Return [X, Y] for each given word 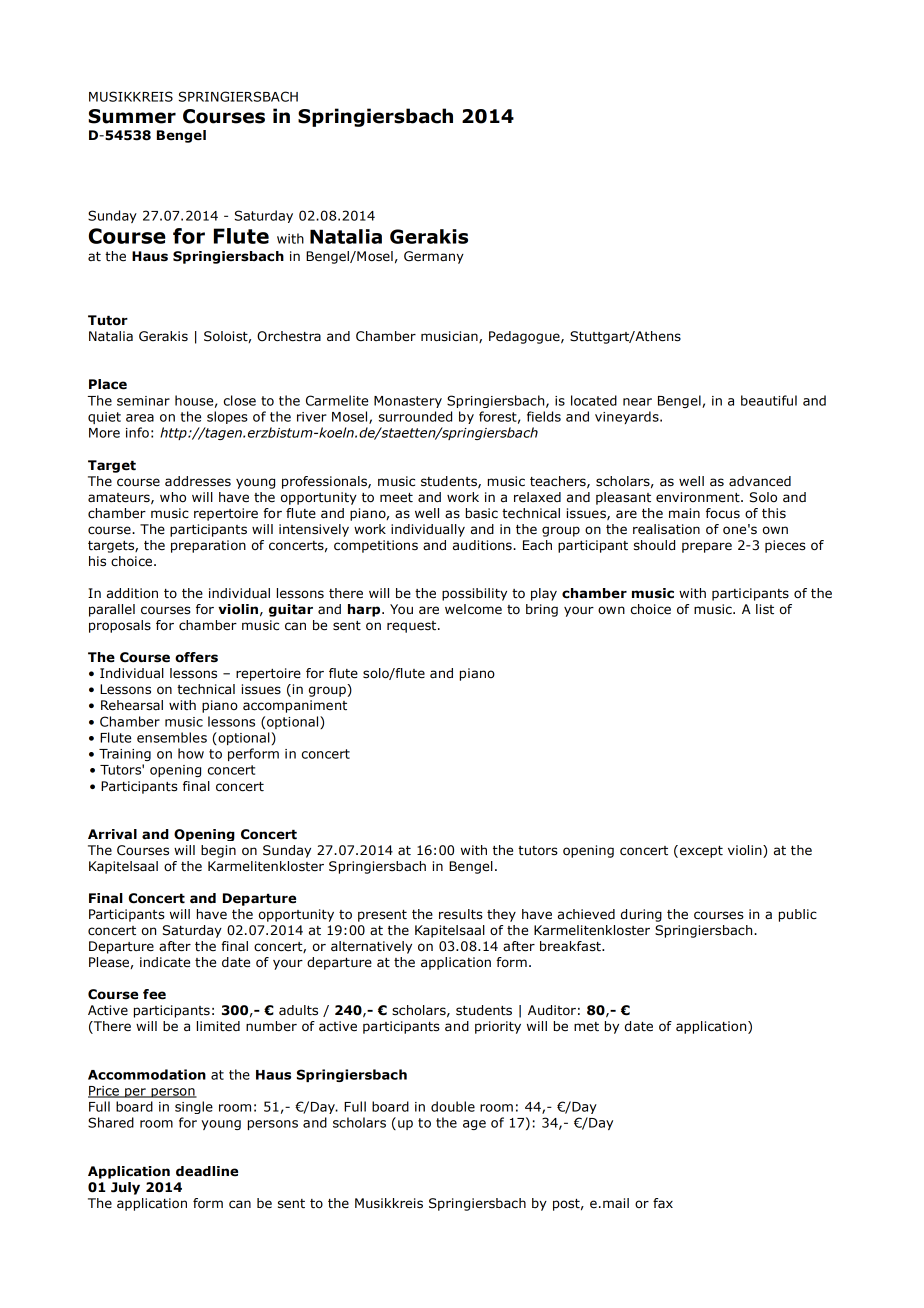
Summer [132, 116]
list [765, 609]
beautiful [769, 400]
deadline [207, 1171]
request [413, 627]
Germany [434, 257]
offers [196, 657]
